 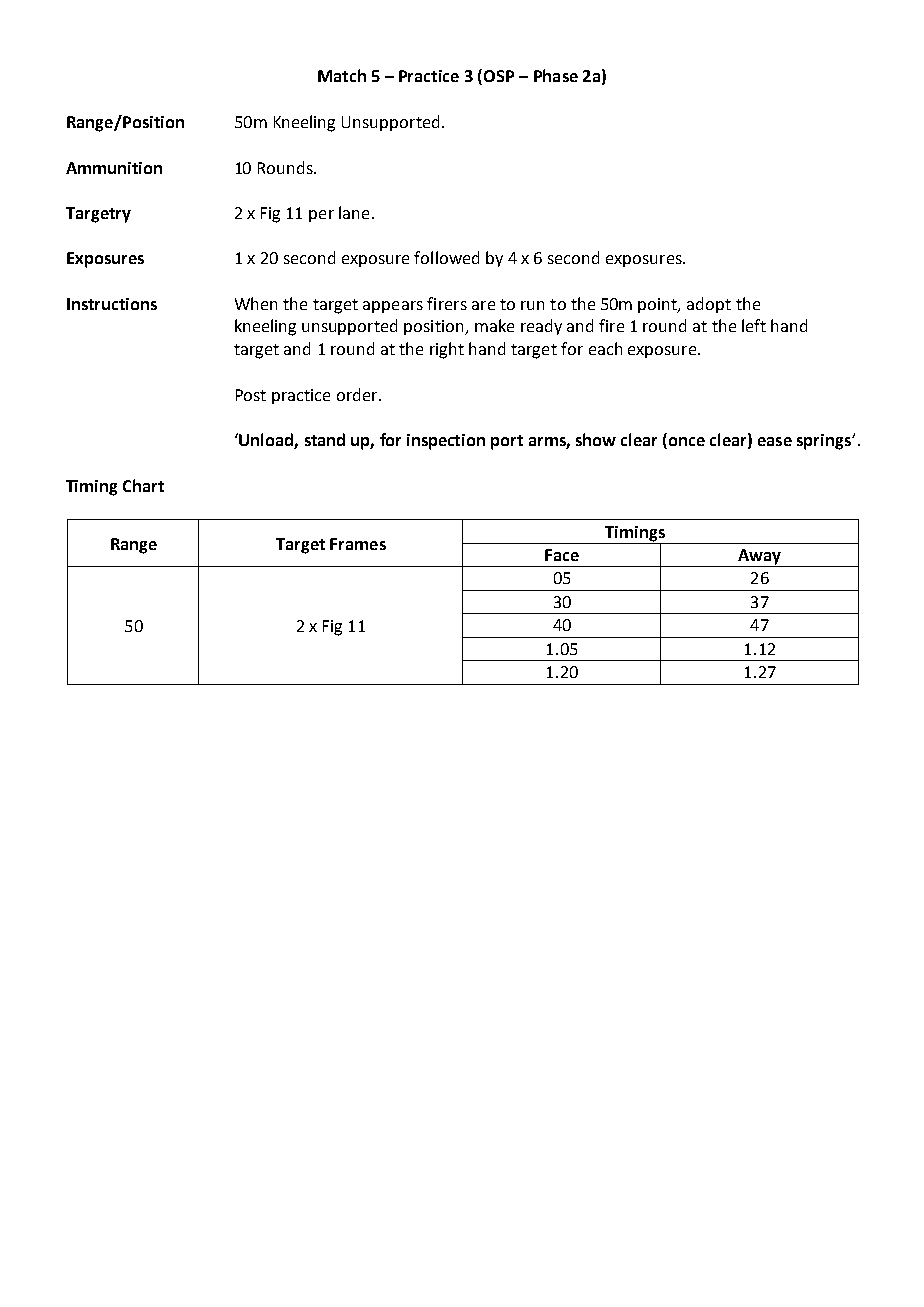 What do you see at coordinates (256, 303) in the document?
I see `When` at bounding box center [256, 303].
